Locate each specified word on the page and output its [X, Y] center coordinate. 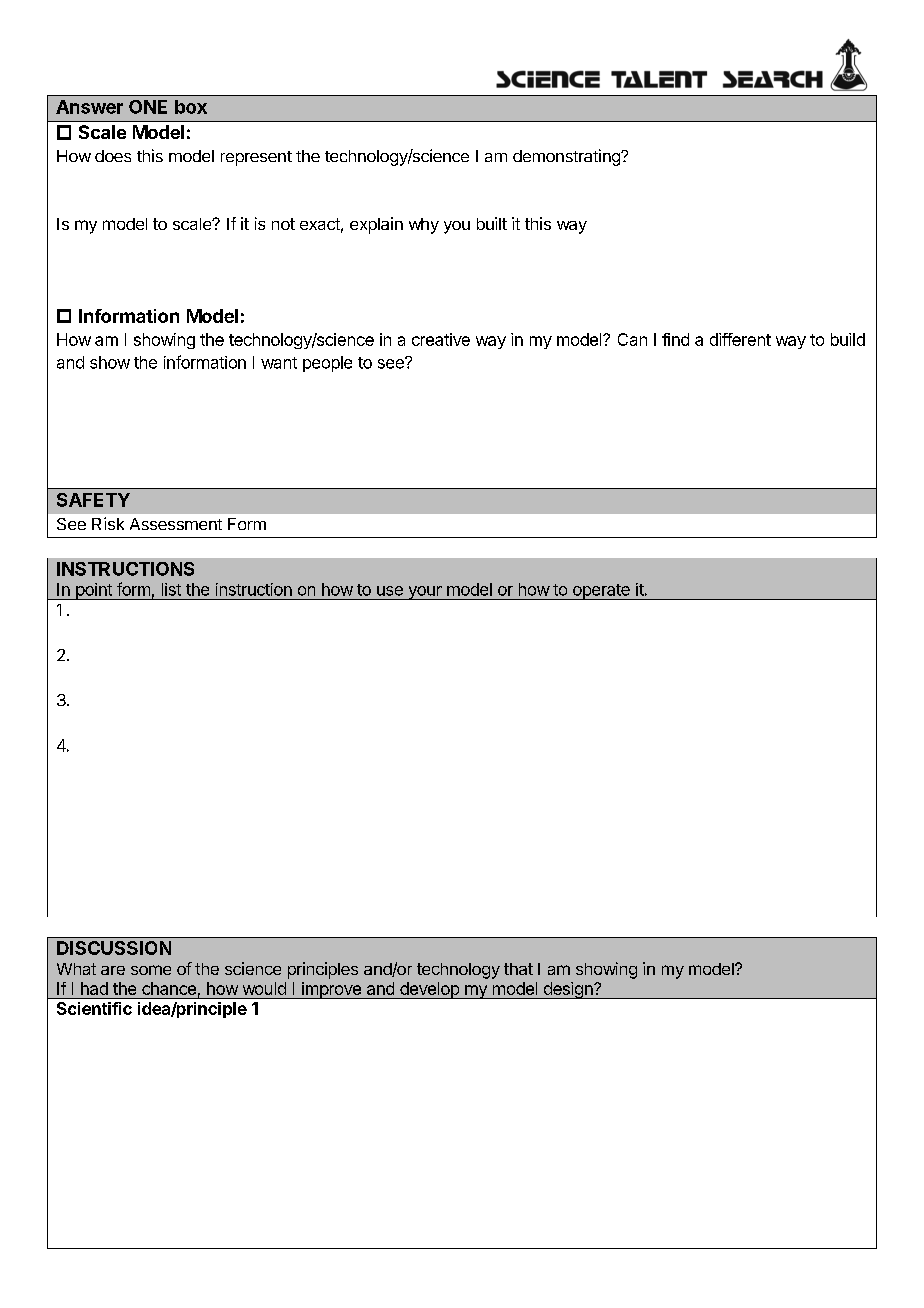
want [279, 363]
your [425, 593]
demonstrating [567, 157]
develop [429, 990]
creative [441, 339]
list [171, 589]
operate [601, 592]
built [492, 223]
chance [169, 988]
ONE [148, 107]
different [740, 339]
